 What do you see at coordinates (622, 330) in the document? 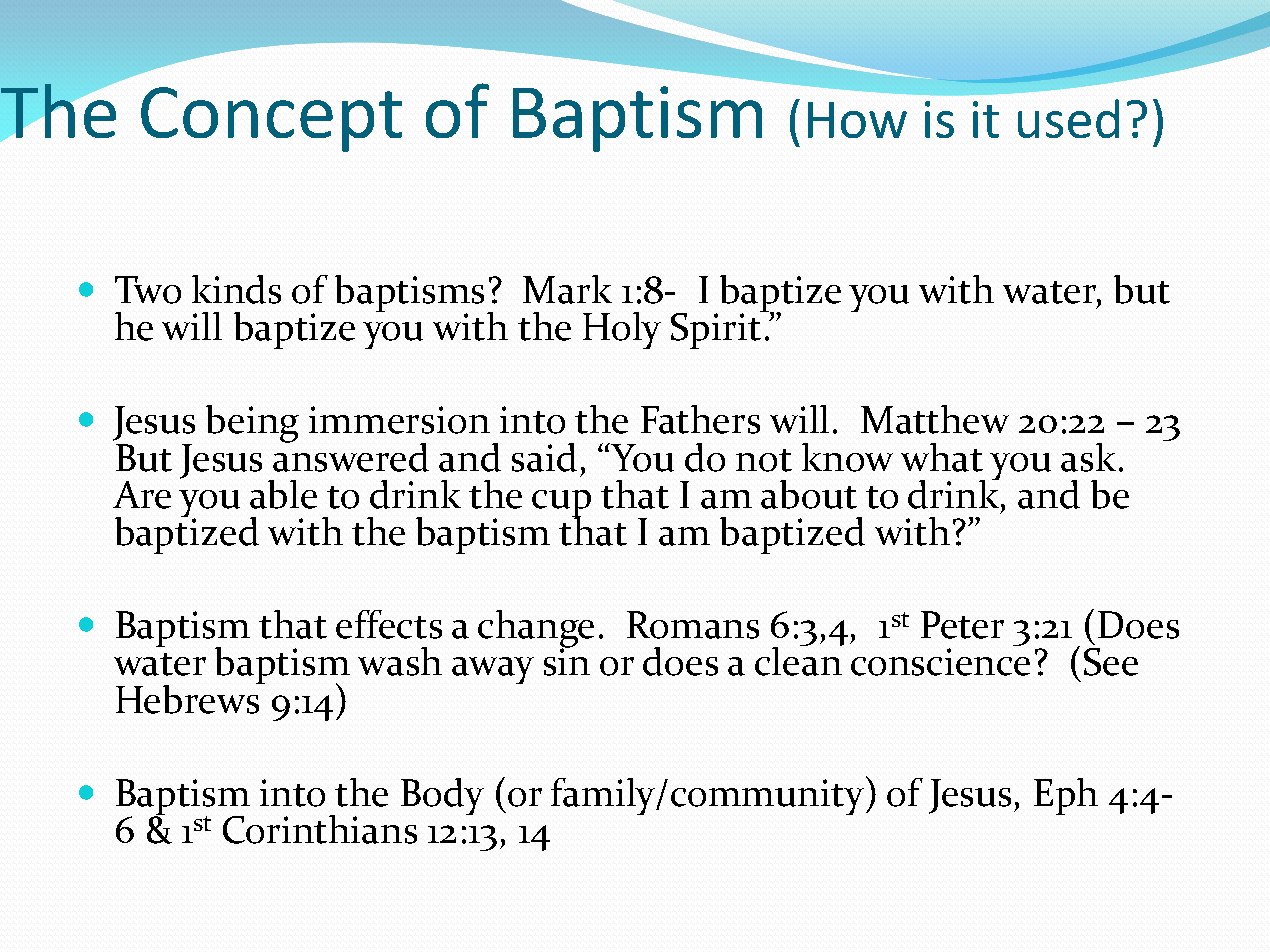
I see `Holy` at bounding box center [622, 330].
